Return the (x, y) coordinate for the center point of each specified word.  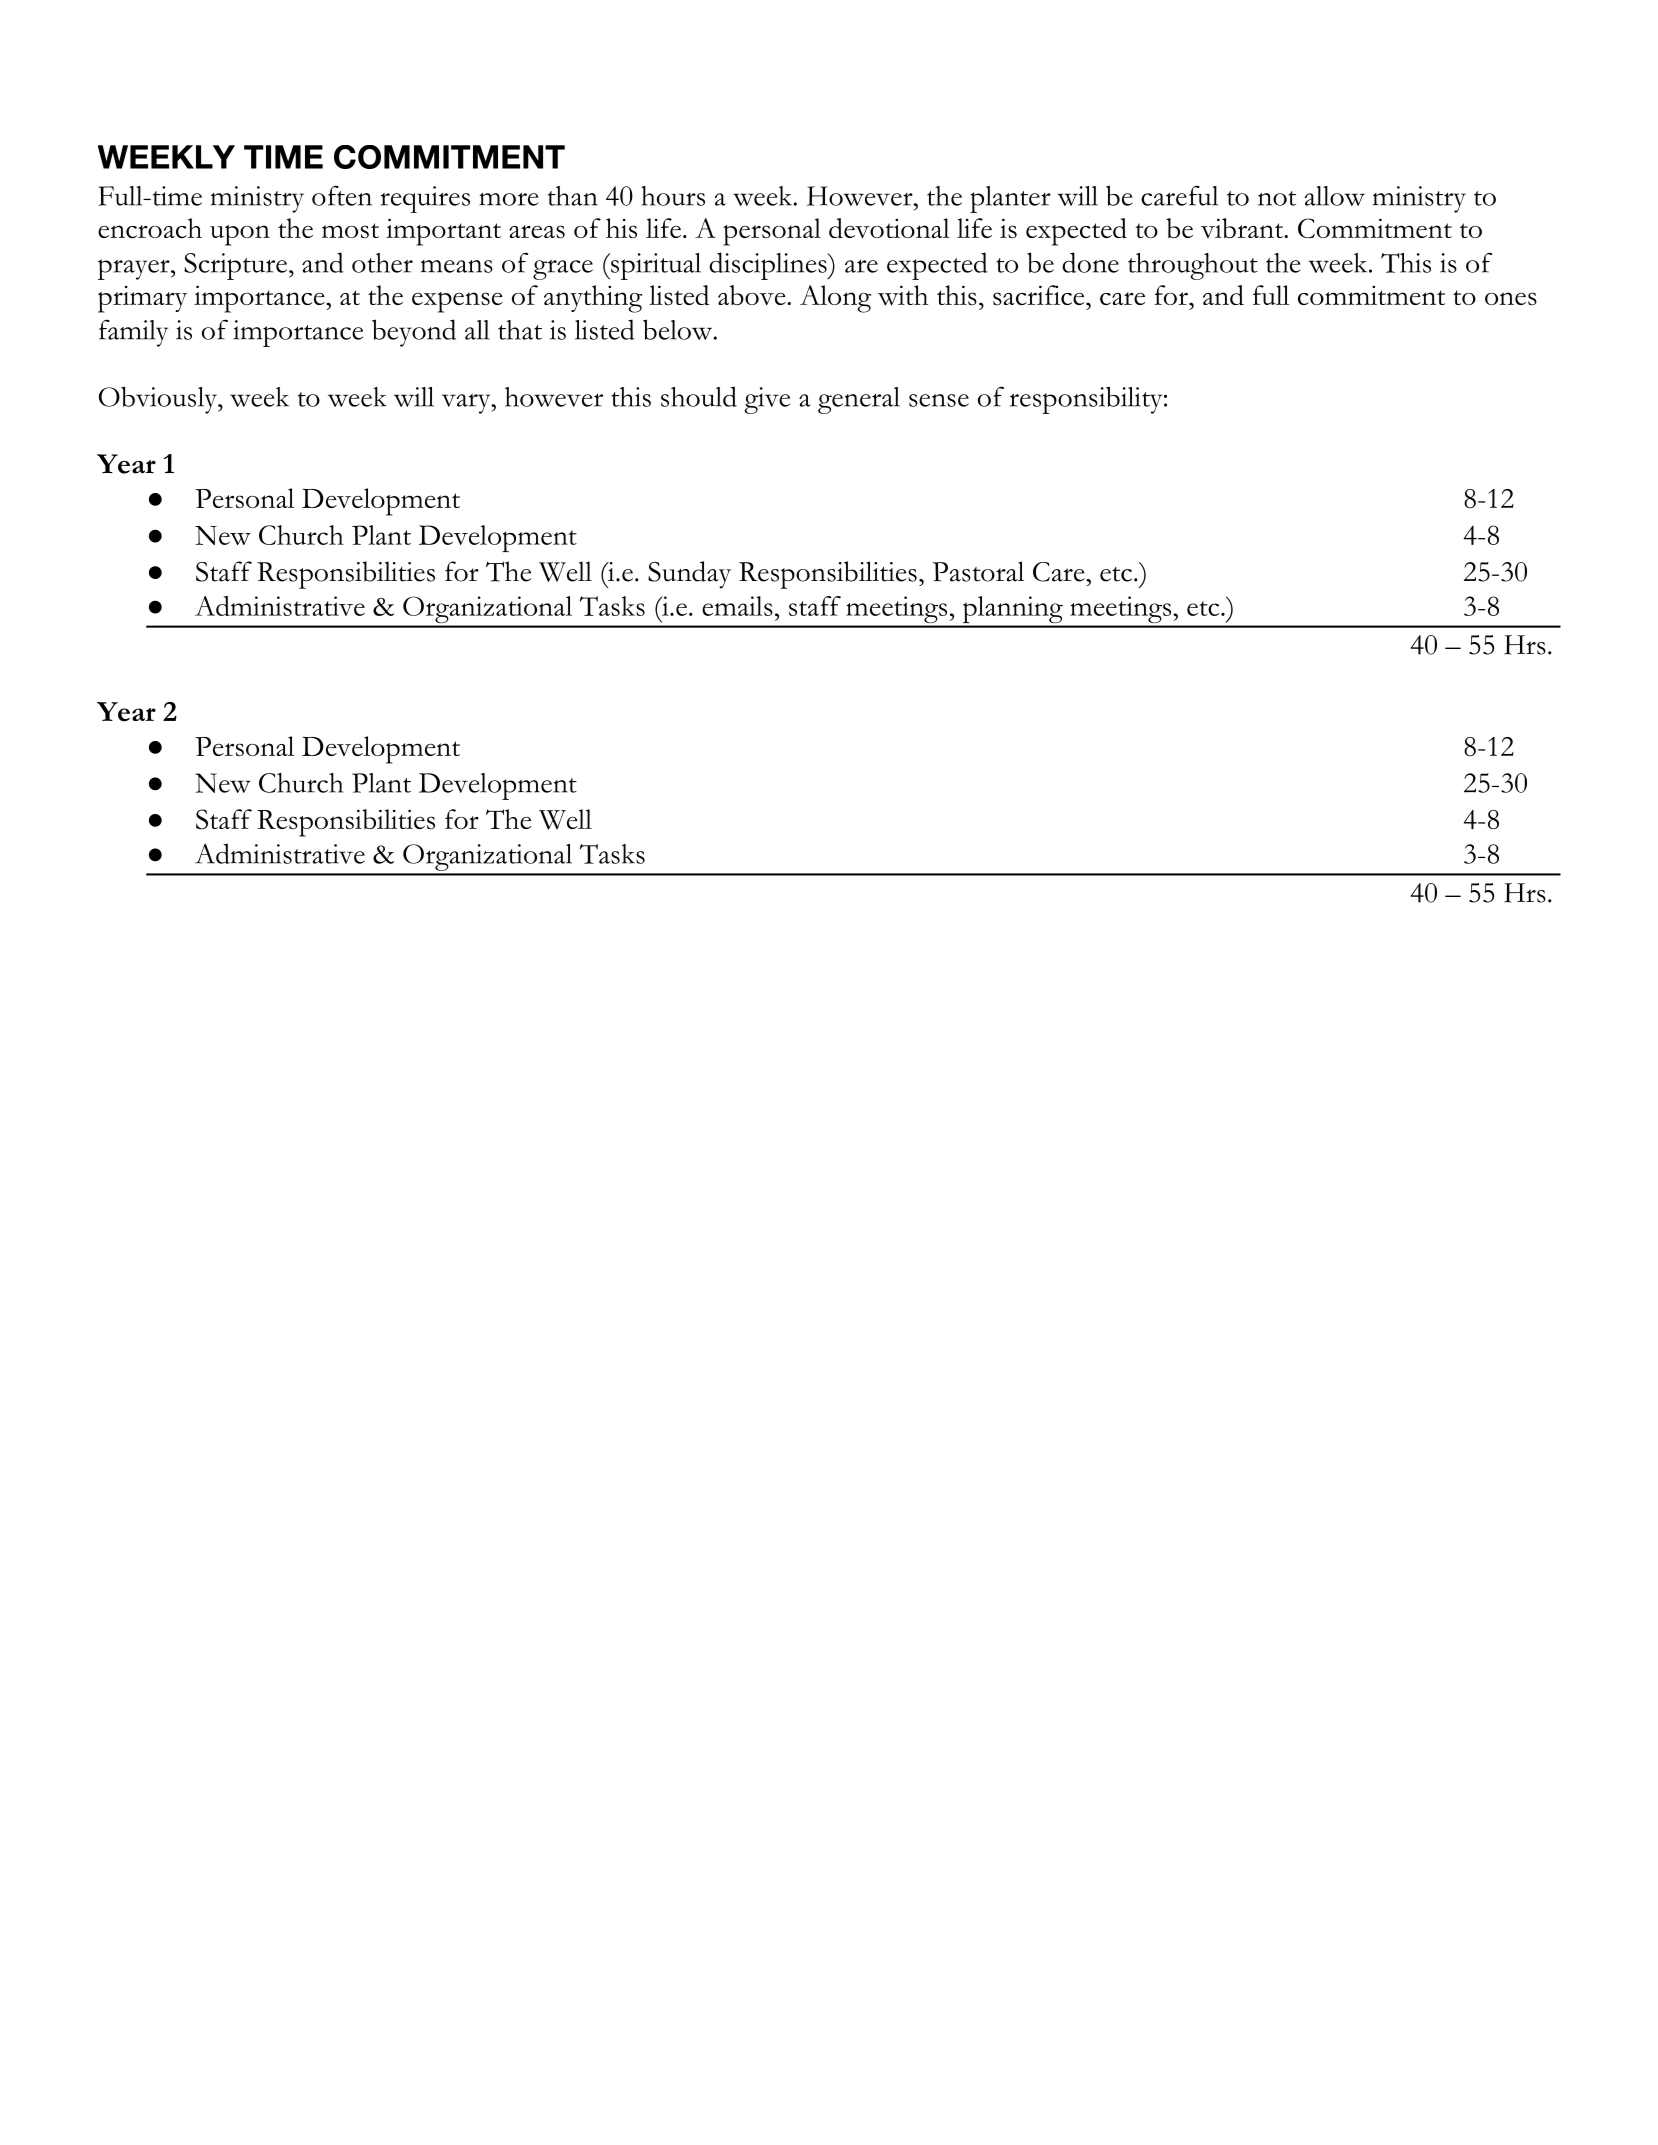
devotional (889, 228)
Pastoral (978, 571)
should (699, 396)
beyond (414, 333)
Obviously (159, 400)
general (859, 400)
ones (1511, 298)
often (342, 196)
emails (737, 606)
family (133, 333)
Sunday (689, 575)
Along (835, 299)
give (767, 400)
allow (1335, 196)
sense (939, 400)
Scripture (235, 266)
